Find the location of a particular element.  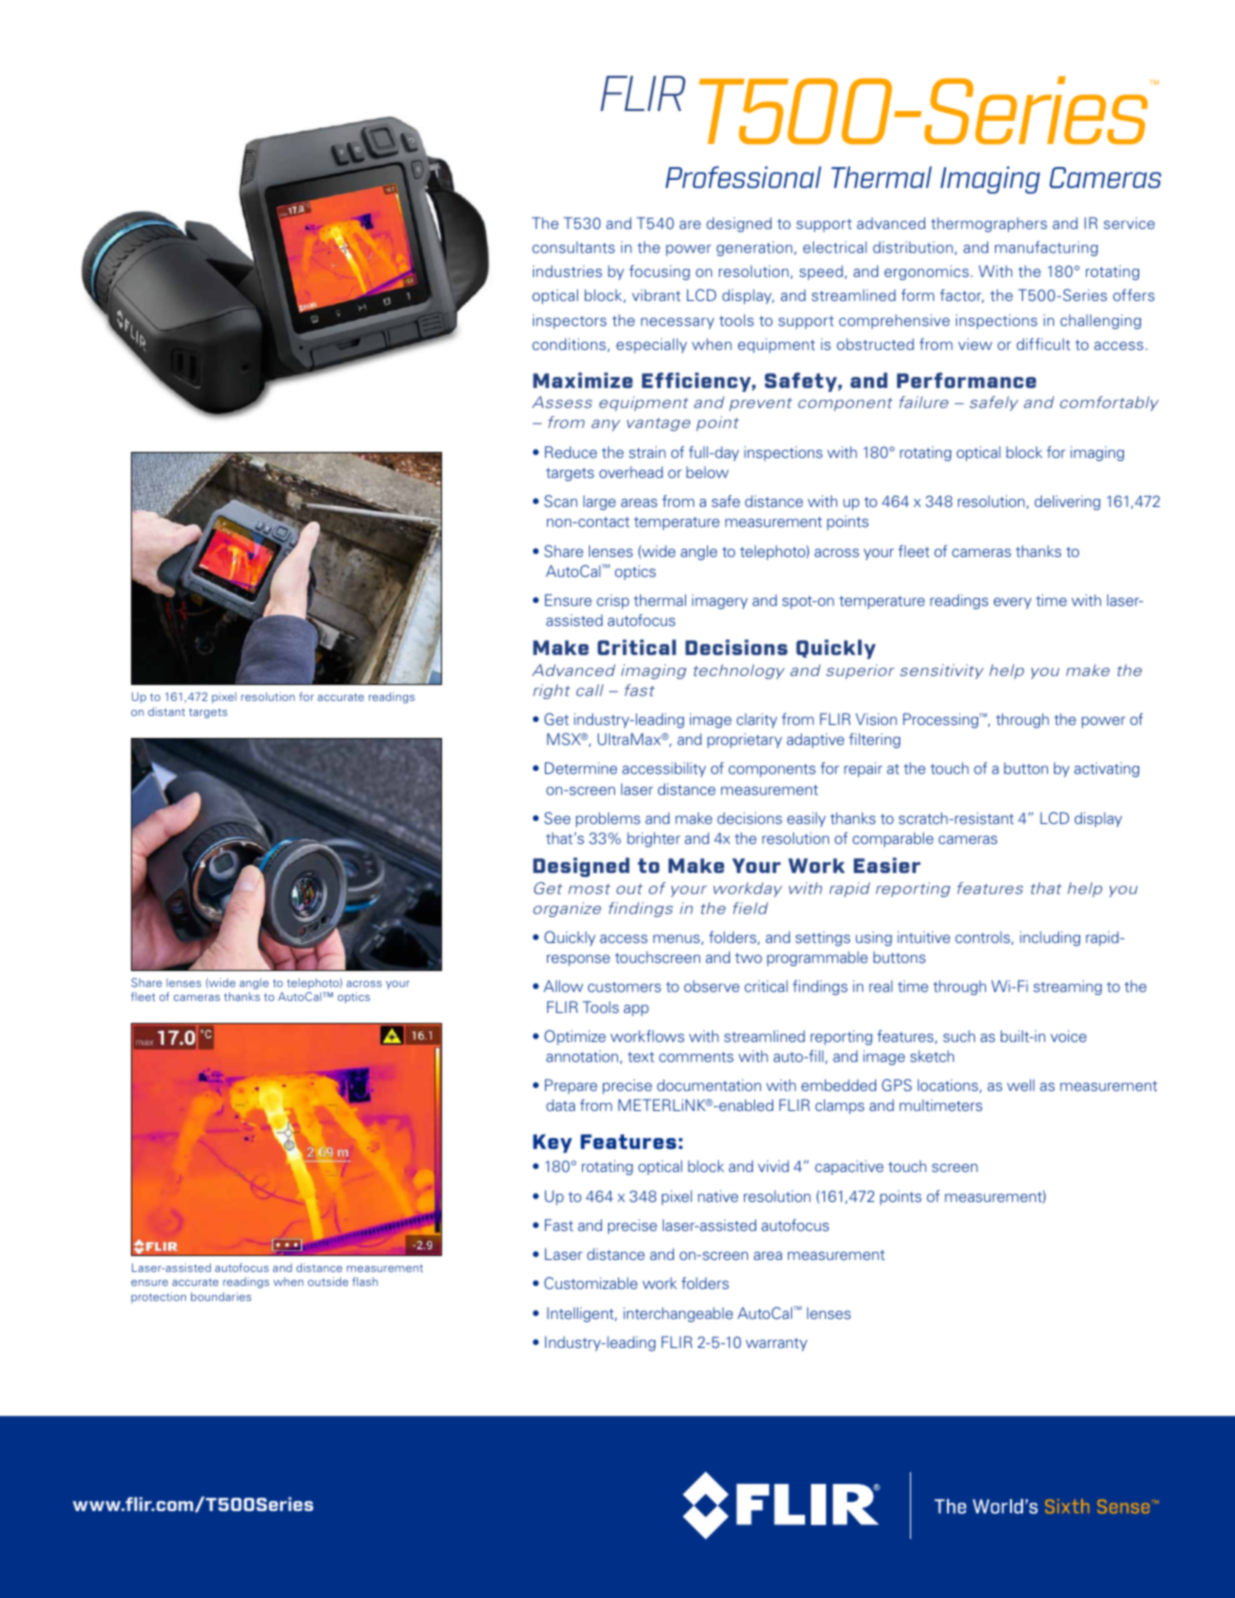

Professional is located at coordinates (743, 177).
